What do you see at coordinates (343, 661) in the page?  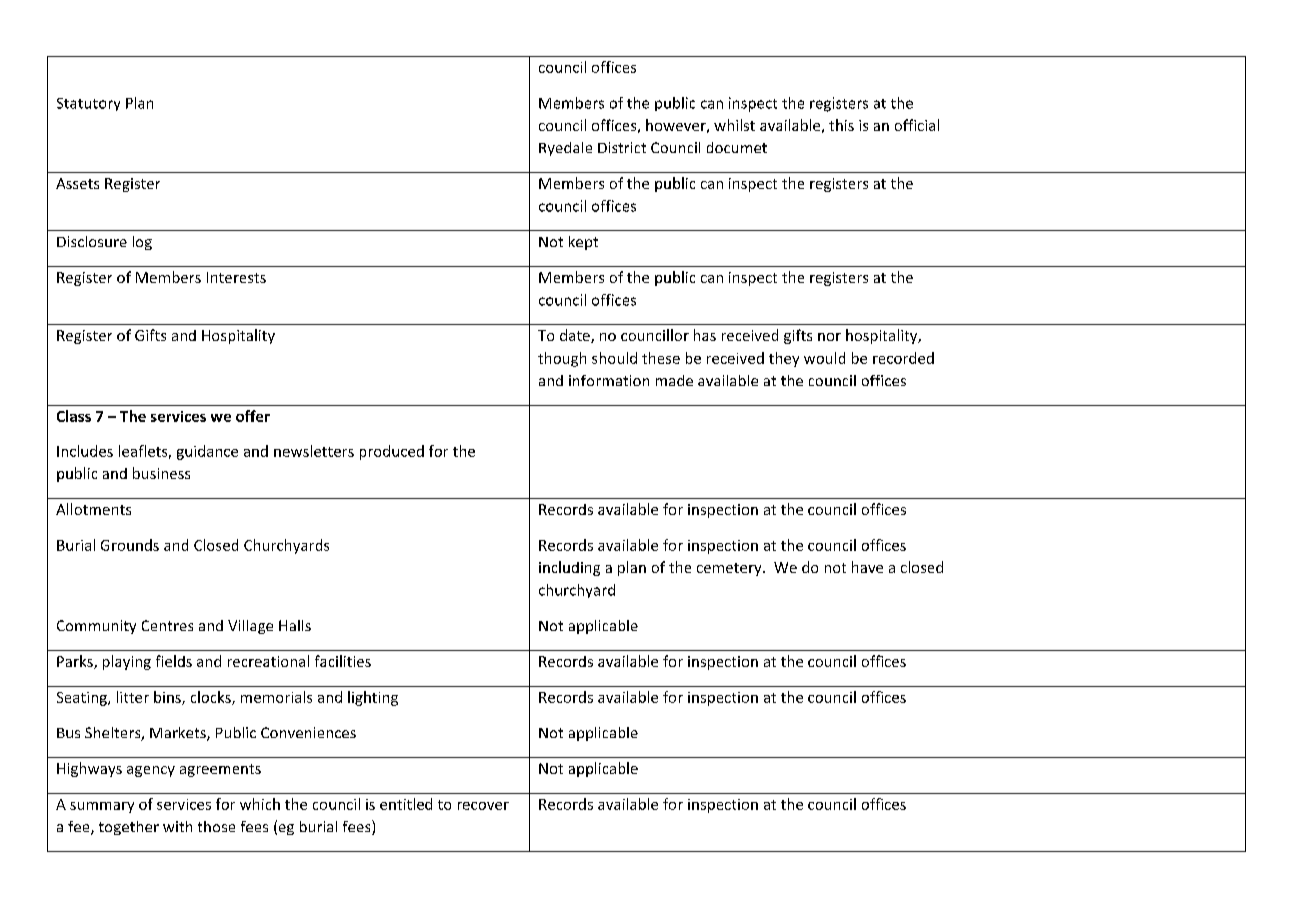 I see `facilities` at bounding box center [343, 661].
